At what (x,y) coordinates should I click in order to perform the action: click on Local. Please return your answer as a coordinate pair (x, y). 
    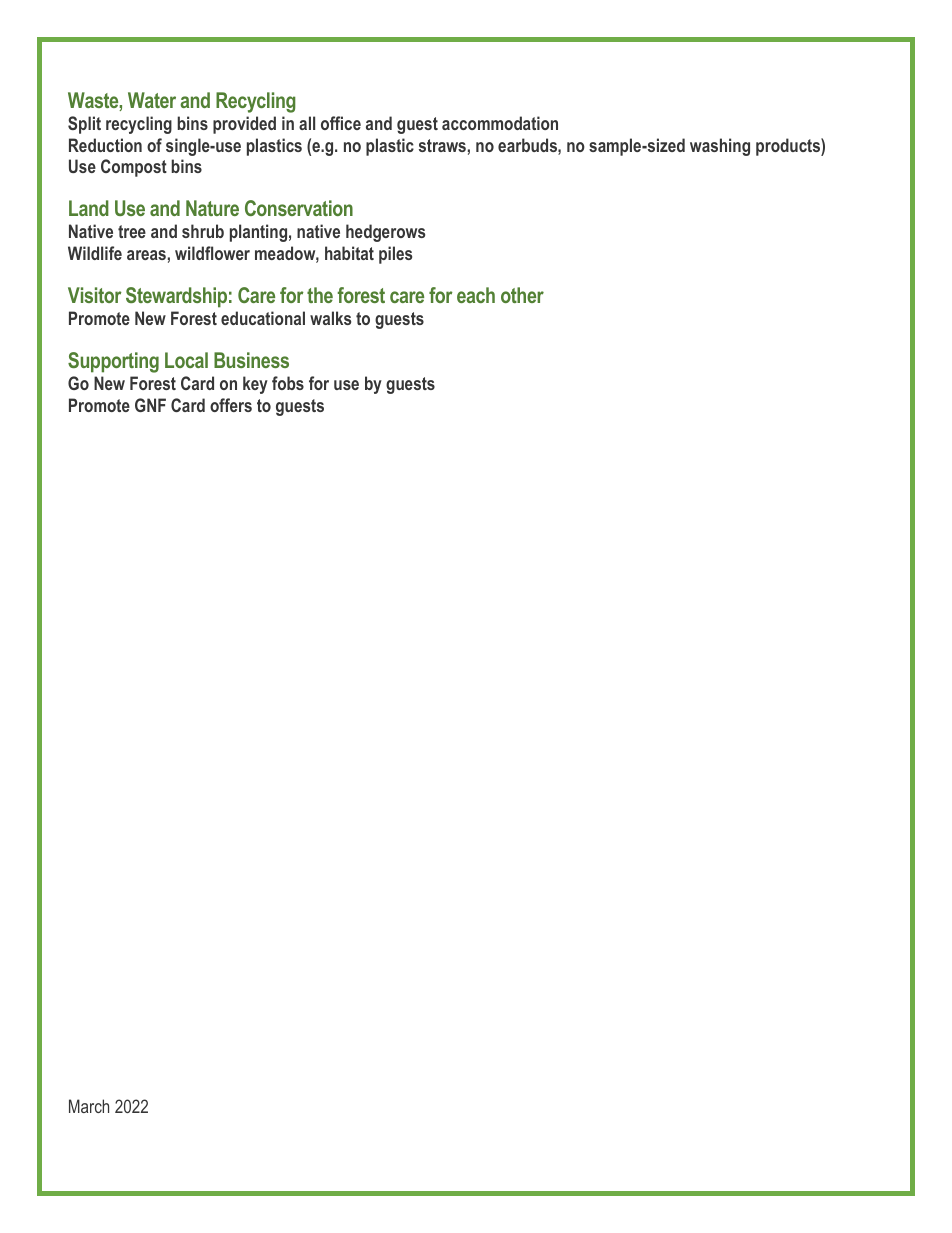
    Looking at the image, I should click on (186, 360).
